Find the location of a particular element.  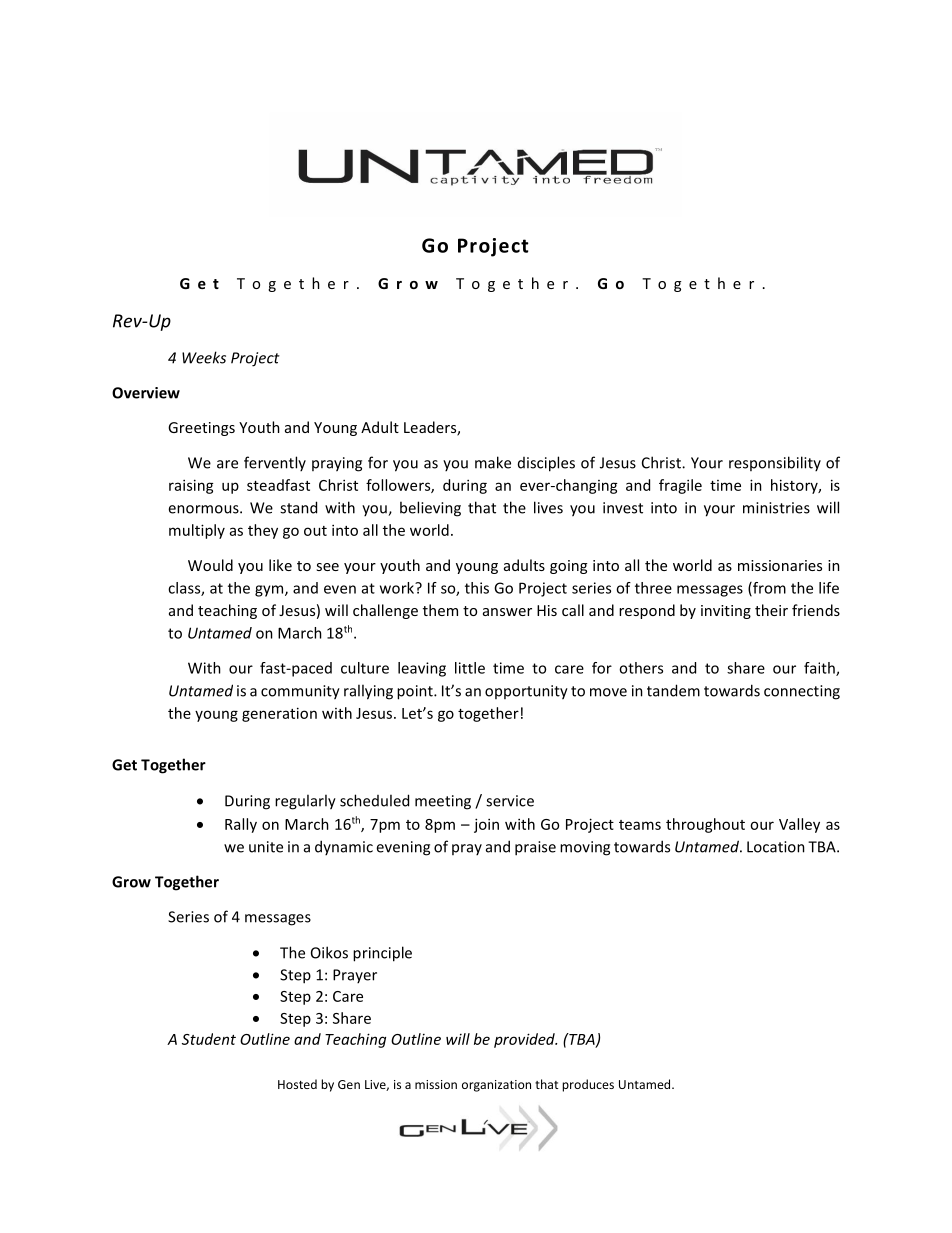

organization is located at coordinates (496, 1086).
